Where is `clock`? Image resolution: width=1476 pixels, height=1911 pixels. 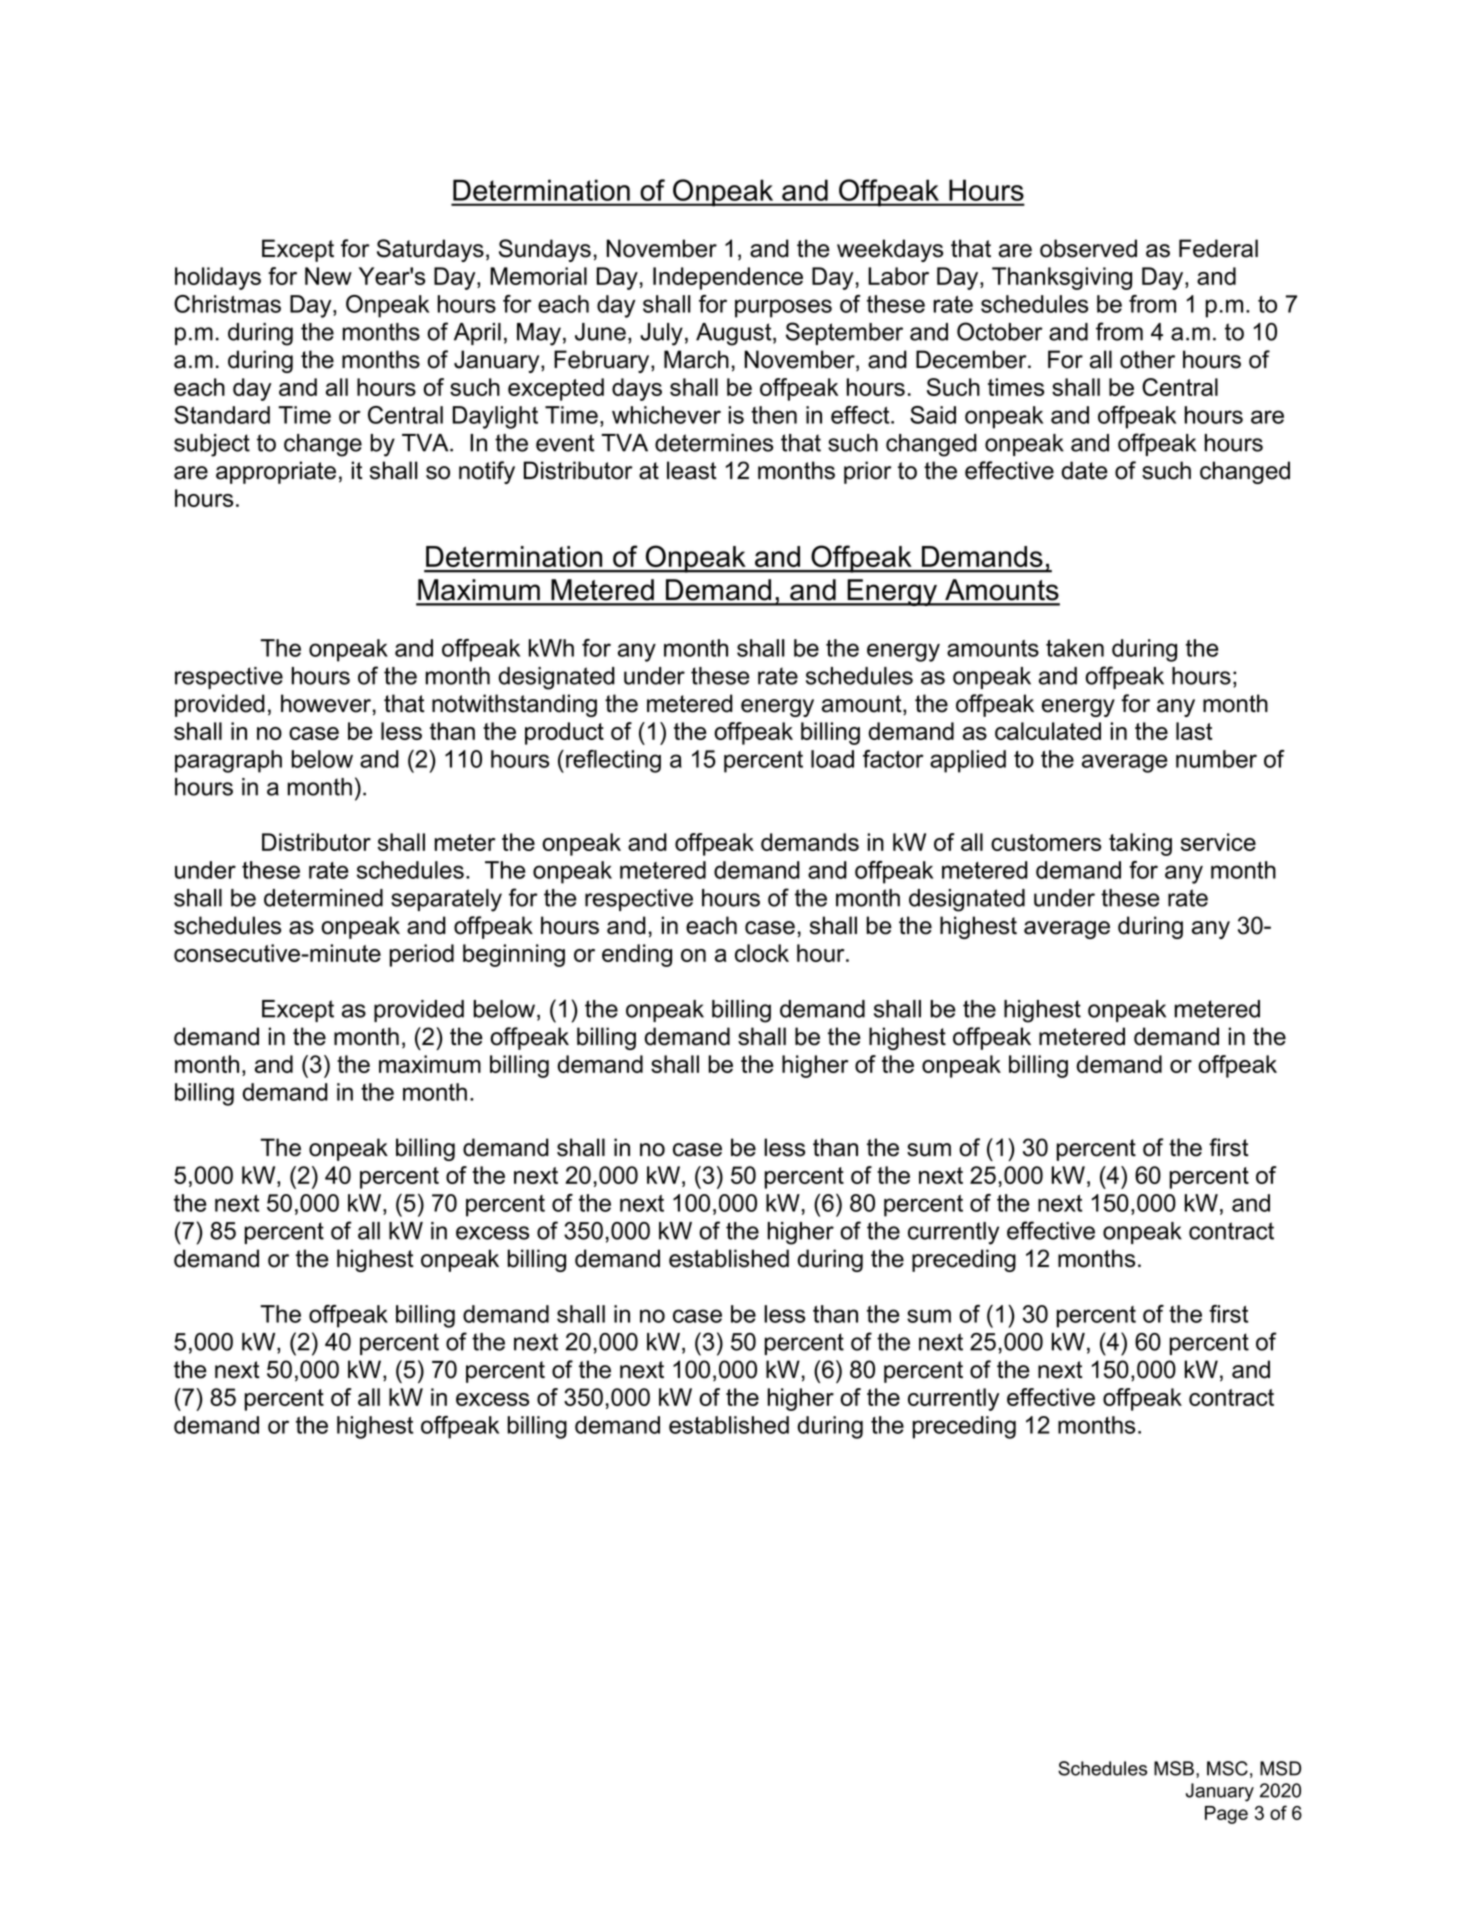
clock is located at coordinates (762, 953).
